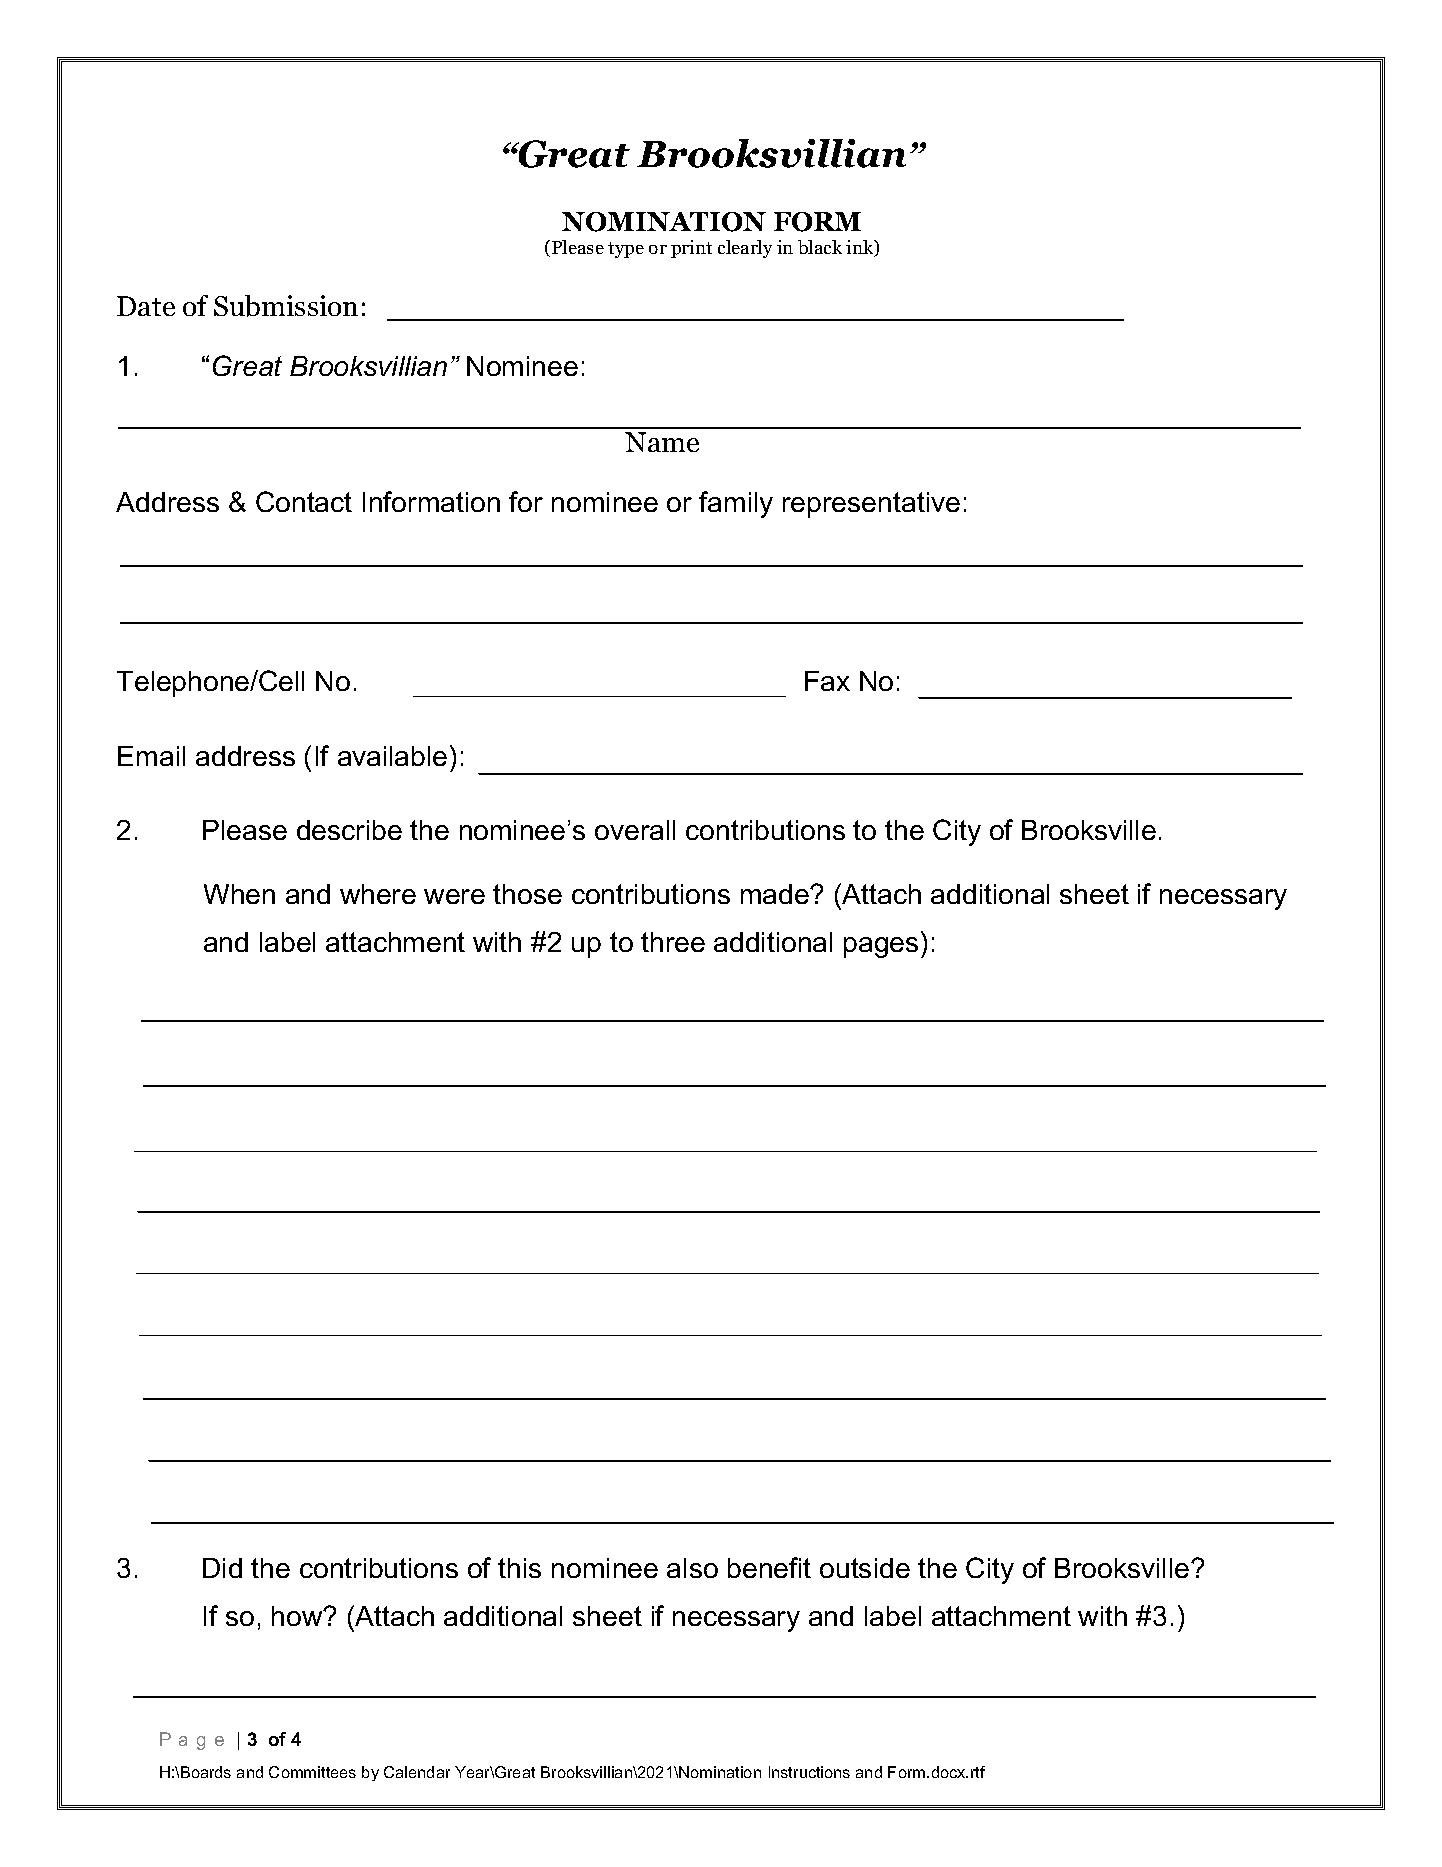 The height and width of the screenshot is (1867, 1442). What do you see at coordinates (312, 1772) in the screenshot?
I see `Committees` at bounding box center [312, 1772].
